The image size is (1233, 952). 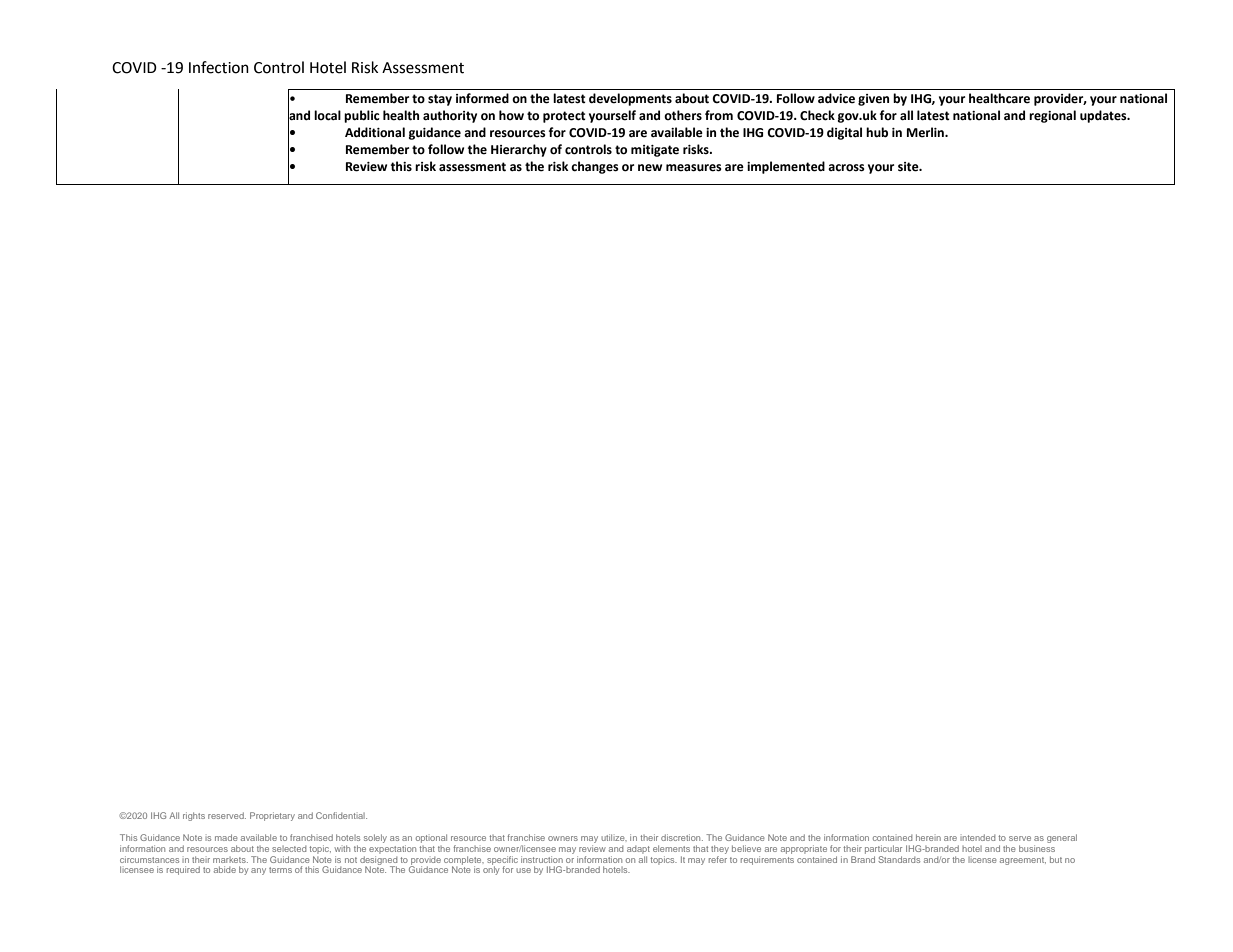 What do you see at coordinates (1052, 116) in the screenshot?
I see `regional` at bounding box center [1052, 116].
